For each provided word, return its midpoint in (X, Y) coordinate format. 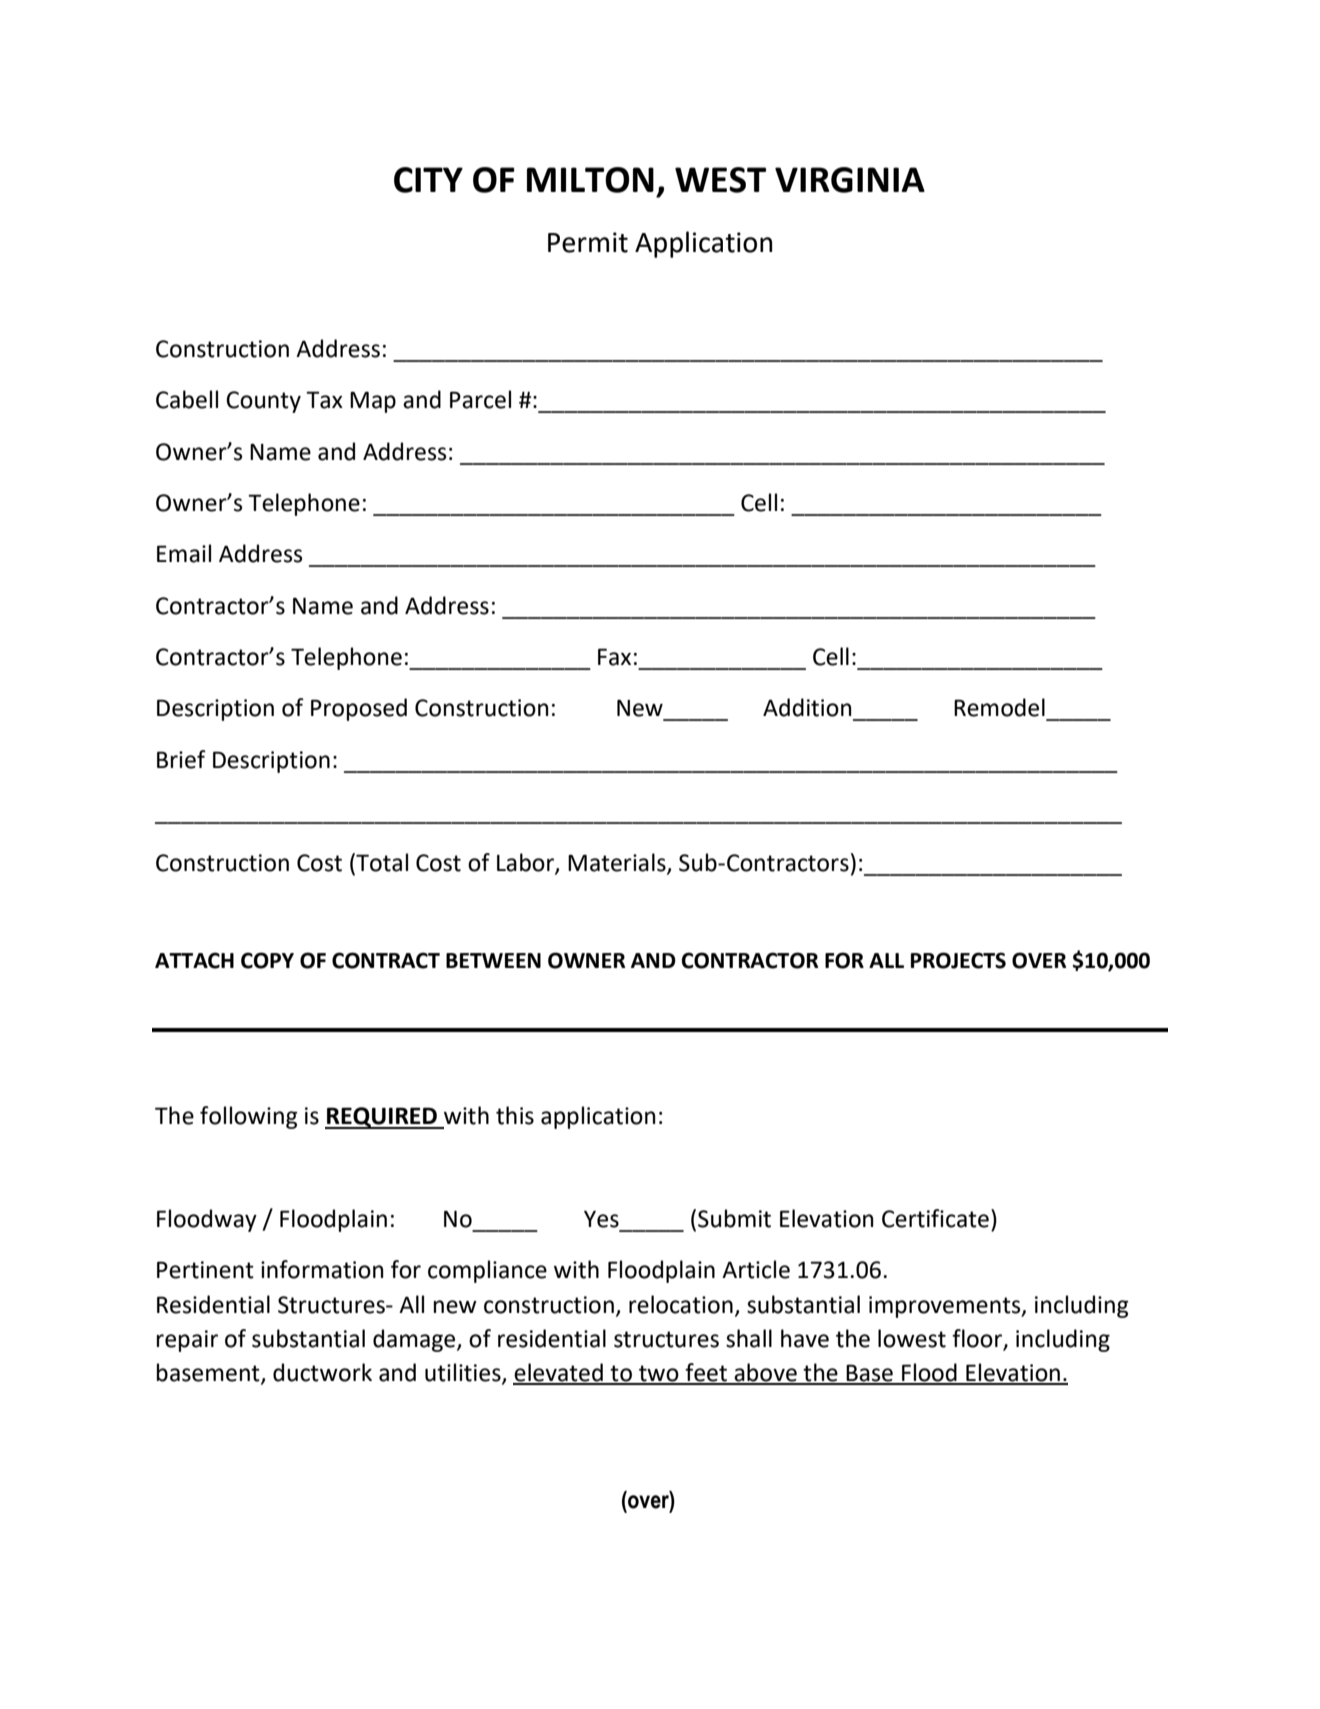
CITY (428, 180)
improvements (946, 1307)
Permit (588, 242)
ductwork (322, 1372)
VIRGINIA (850, 180)
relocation (681, 1304)
